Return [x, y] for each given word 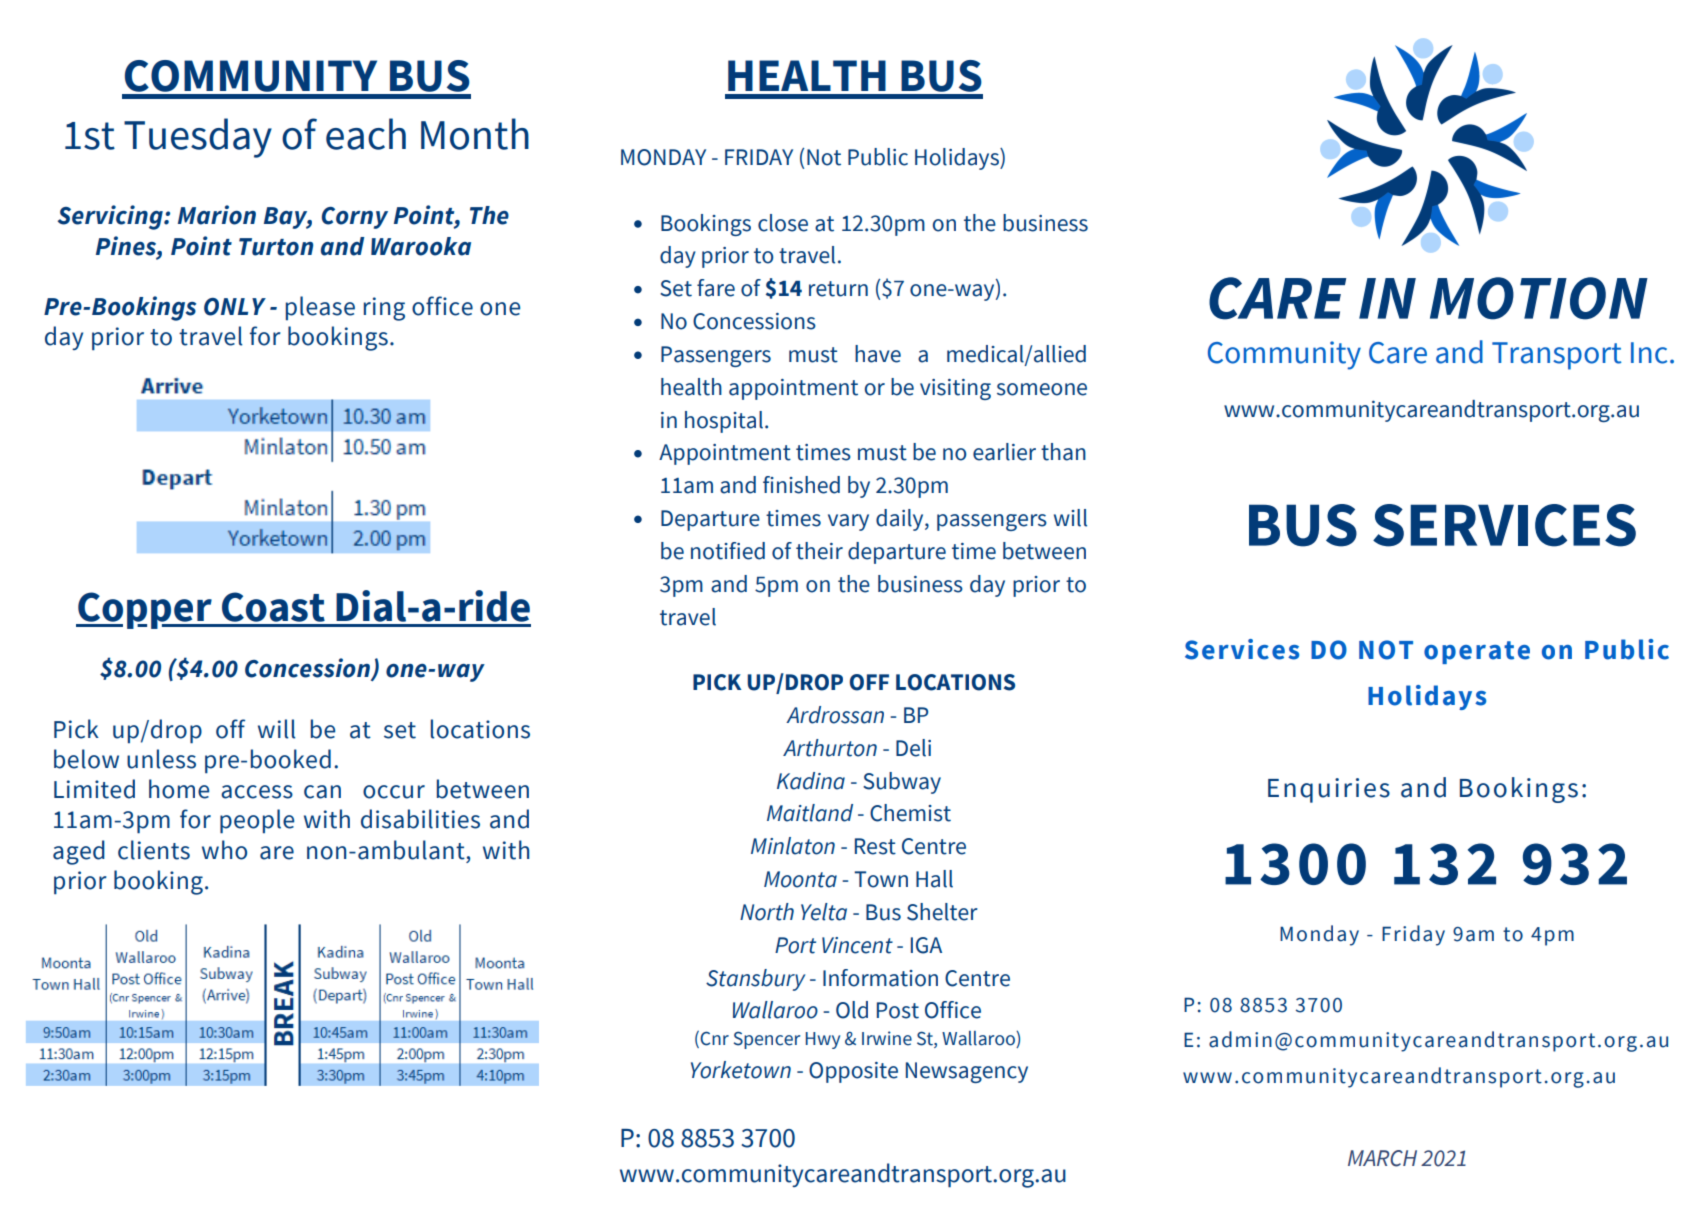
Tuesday [198, 138]
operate [1477, 652]
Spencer [767, 1040]
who [224, 850]
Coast [273, 607]
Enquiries [1329, 790]
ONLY [235, 307]
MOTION [1539, 298]
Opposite [853, 1072]
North [767, 912]
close [783, 223]
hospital [724, 422]
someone [1042, 389]
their [819, 551]
